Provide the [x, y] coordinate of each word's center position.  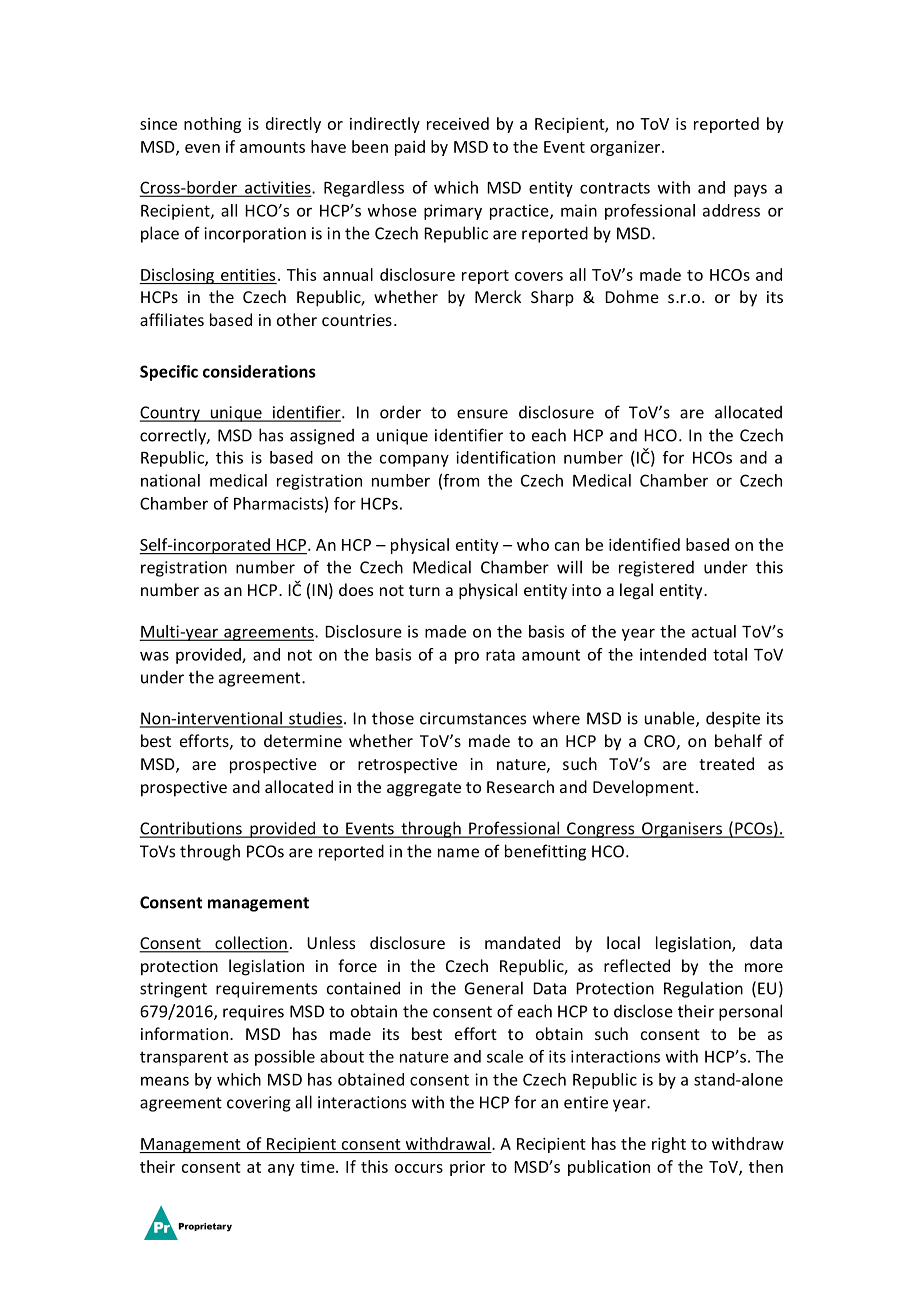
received [458, 123]
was [154, 656]
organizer [626, 148]
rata [500, 655]
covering [259, 1104]
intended [673, 654]
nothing [212, 125]
